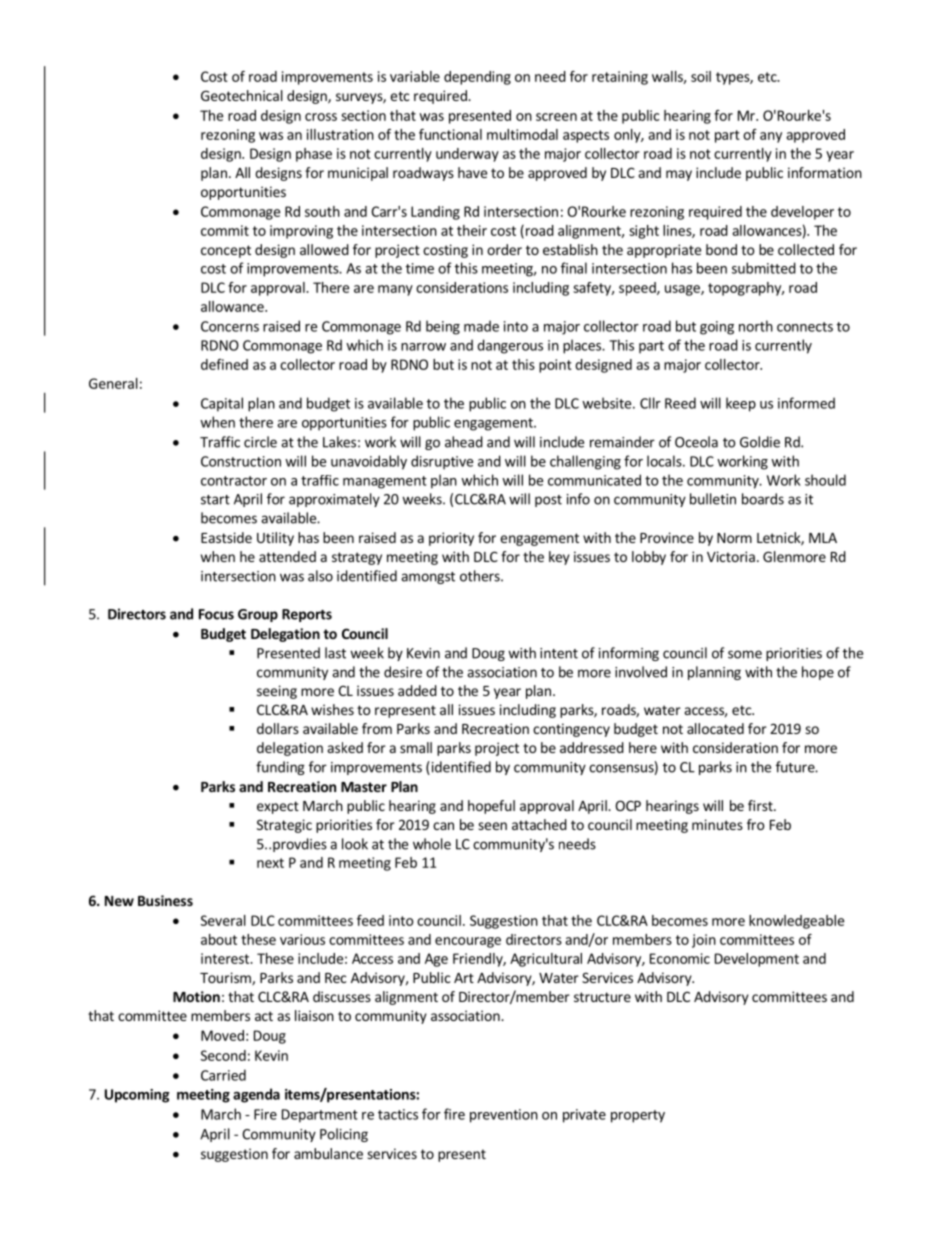  I want to click on Geotechnical, so click(242, 95).
